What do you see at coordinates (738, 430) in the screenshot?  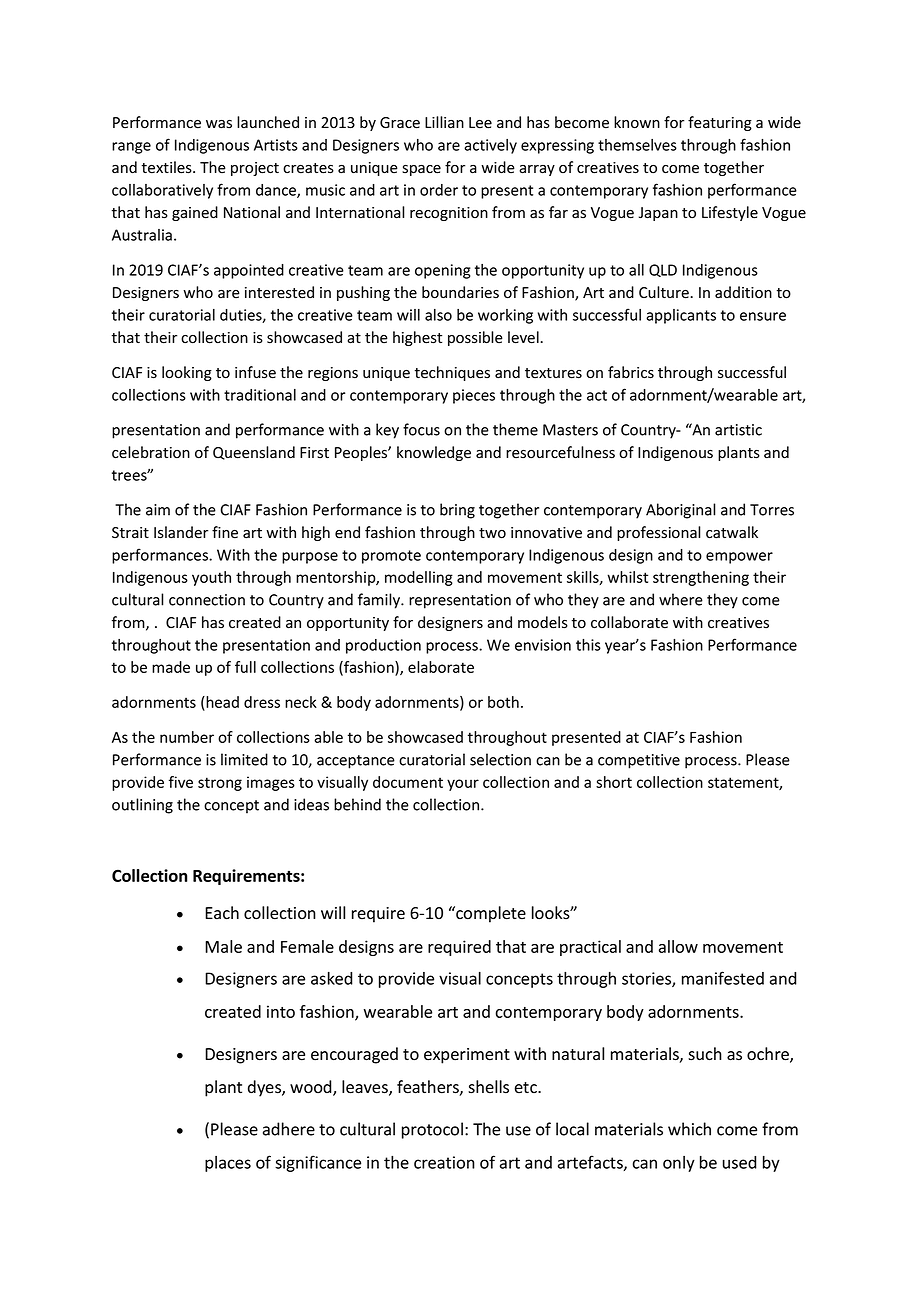 I see `artistic` at bounding box center [738, 430].
